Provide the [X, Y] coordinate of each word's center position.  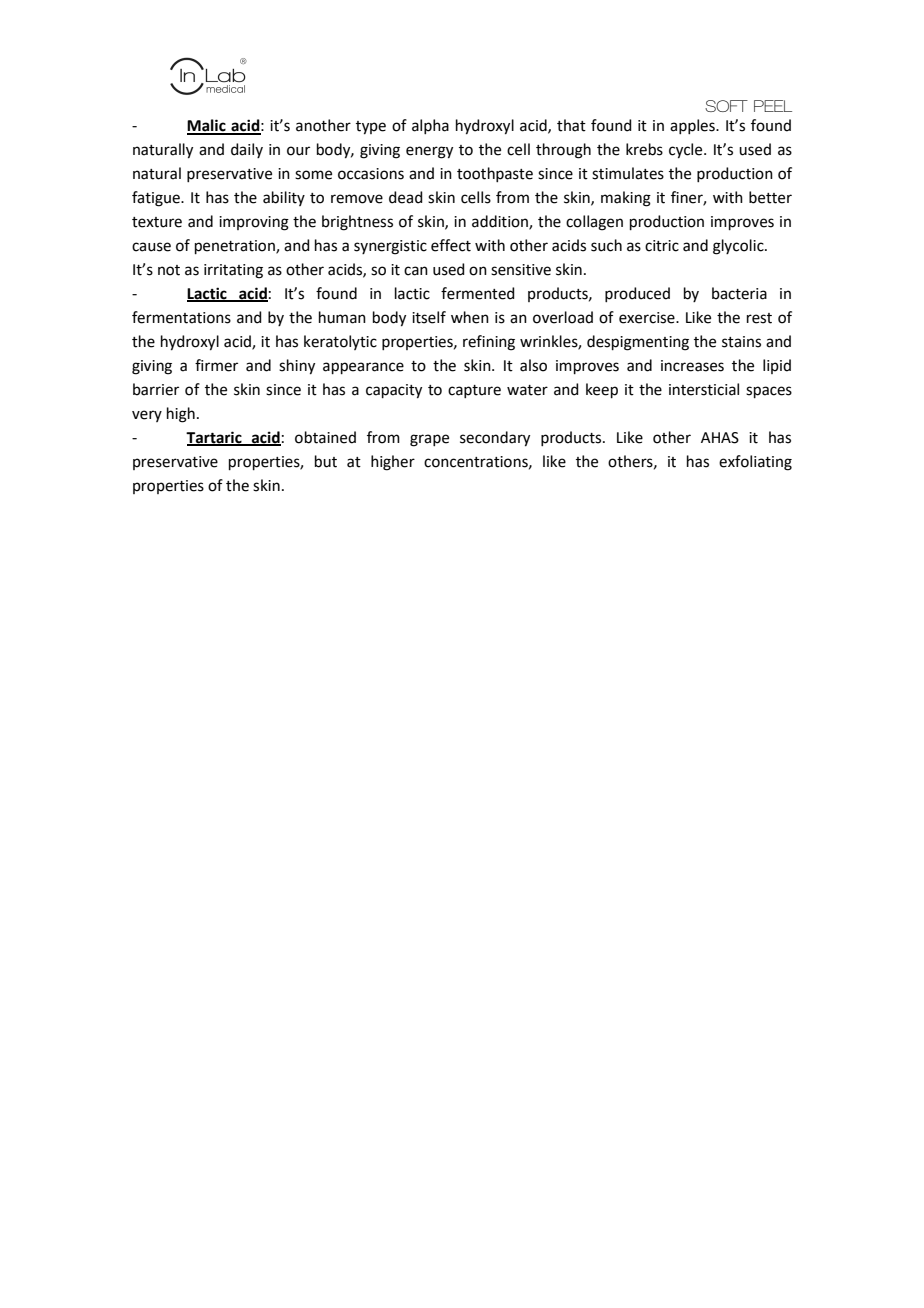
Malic [207, 126]
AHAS [720, 438]
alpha [430, 126]
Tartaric [215, 438]
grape [429, 440]
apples [693, 126]
